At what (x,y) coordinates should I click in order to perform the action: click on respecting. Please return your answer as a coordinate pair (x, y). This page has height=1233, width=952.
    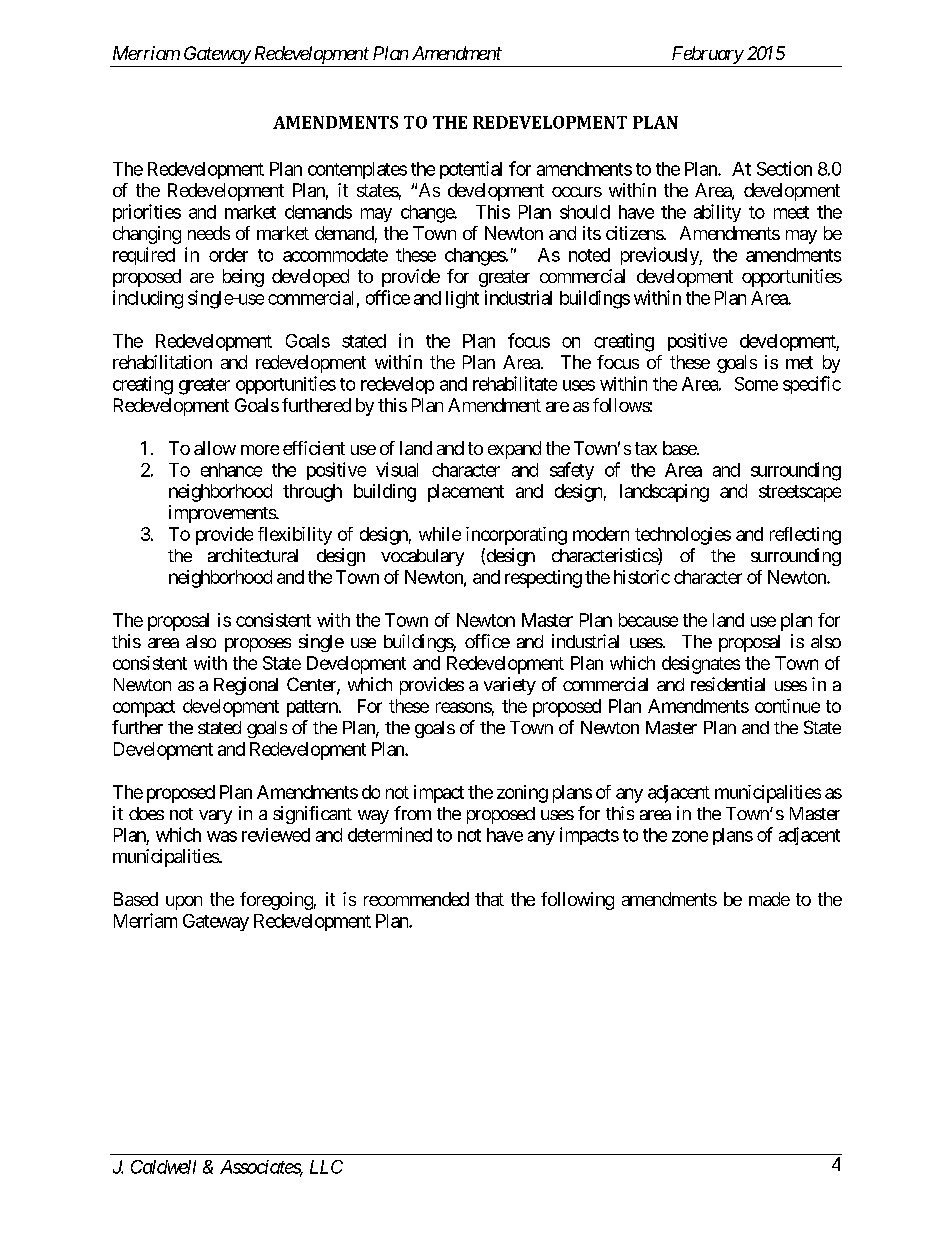
    Looking at the image, I should click on (543, 579).
